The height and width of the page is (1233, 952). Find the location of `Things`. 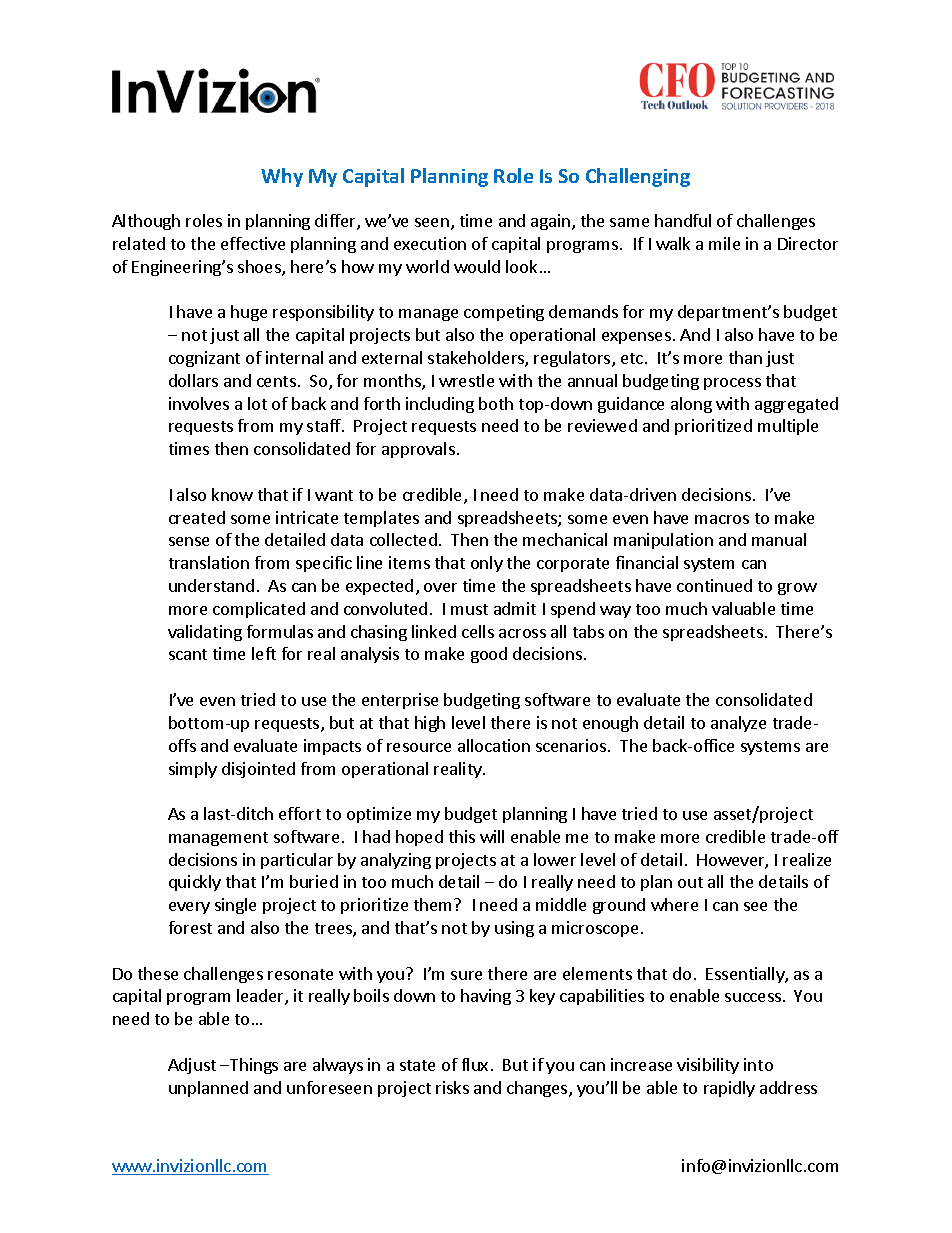

Things is located at coordinates (253, 1066).
